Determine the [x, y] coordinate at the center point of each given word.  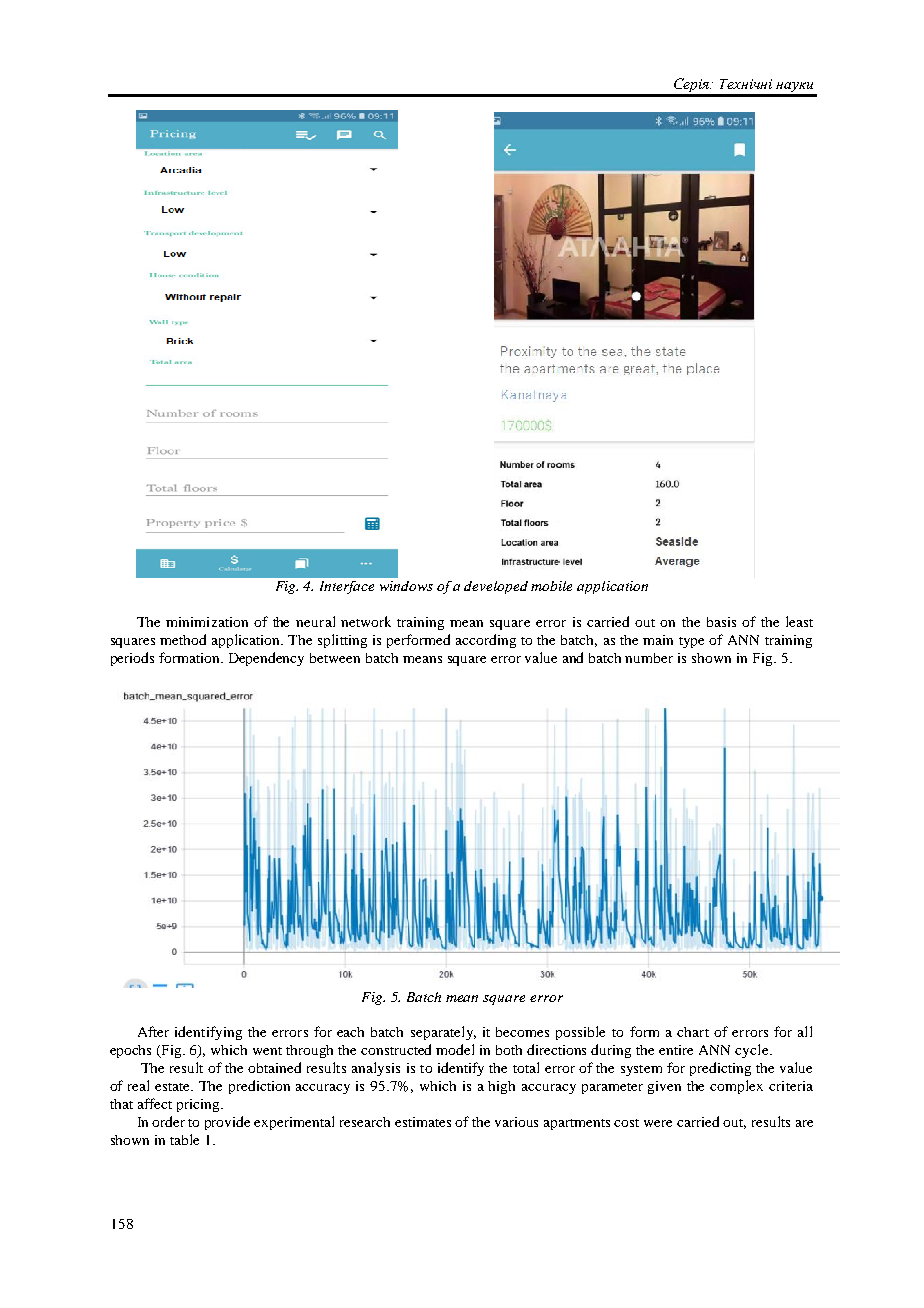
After [153, 1031]
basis [721, 622]
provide [227, 1123]
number [649, 658]
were [658, 1123]
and [573, 657]
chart [693, 1032]
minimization [207, 622]
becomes [522, 1032]
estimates [423, 1122]
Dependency [266, 659]
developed [496, 587]
